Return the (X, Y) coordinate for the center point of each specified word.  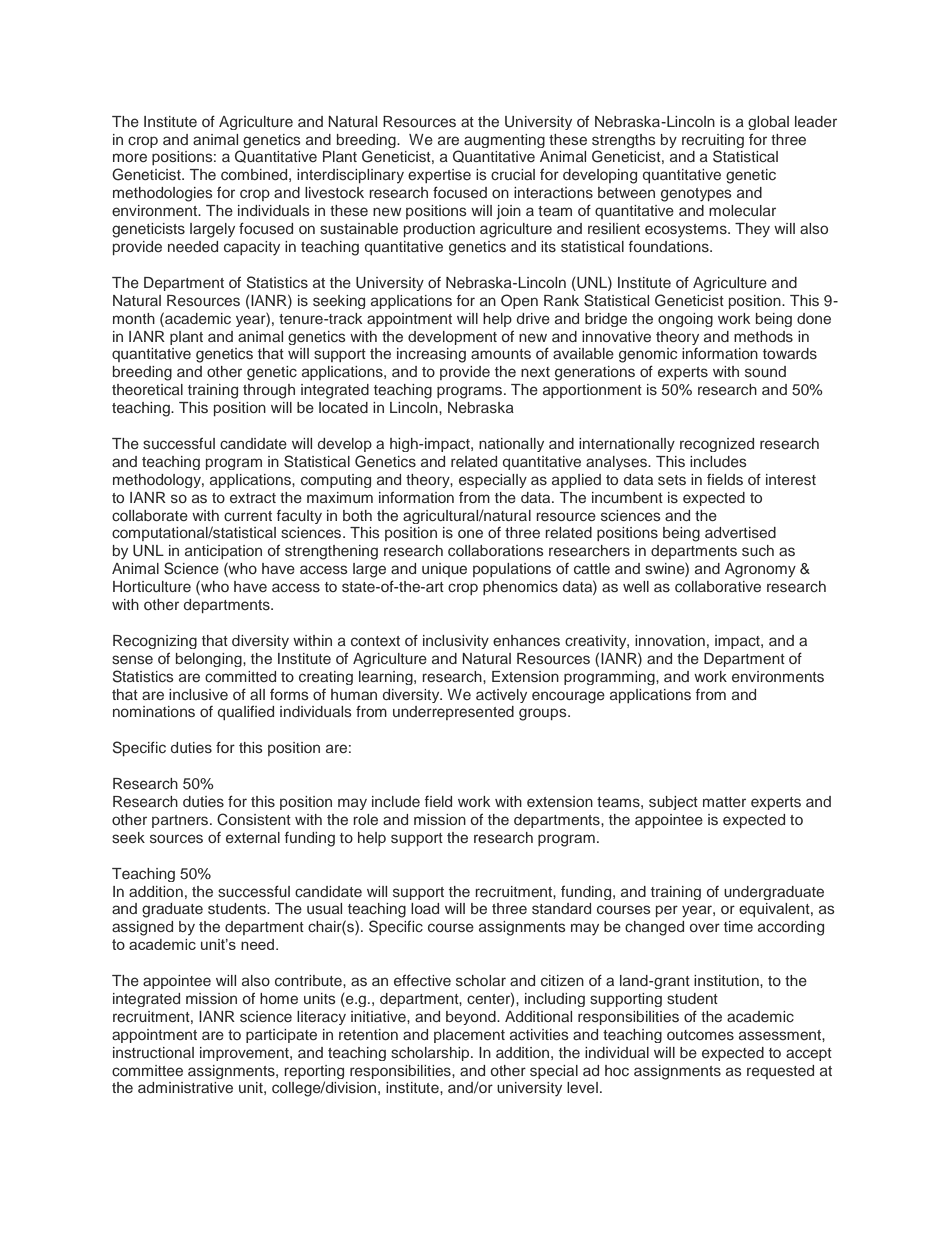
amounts (501, 354)
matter (724, 802)
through (269, 391)
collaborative (718, 586)
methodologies (163, 194)
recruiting (713, 141)
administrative (185, 1087)
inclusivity (456, 642)
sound (765, 371)
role (365, 819)
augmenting (504, 141)
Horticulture (152, 586)
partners (181, 821)
